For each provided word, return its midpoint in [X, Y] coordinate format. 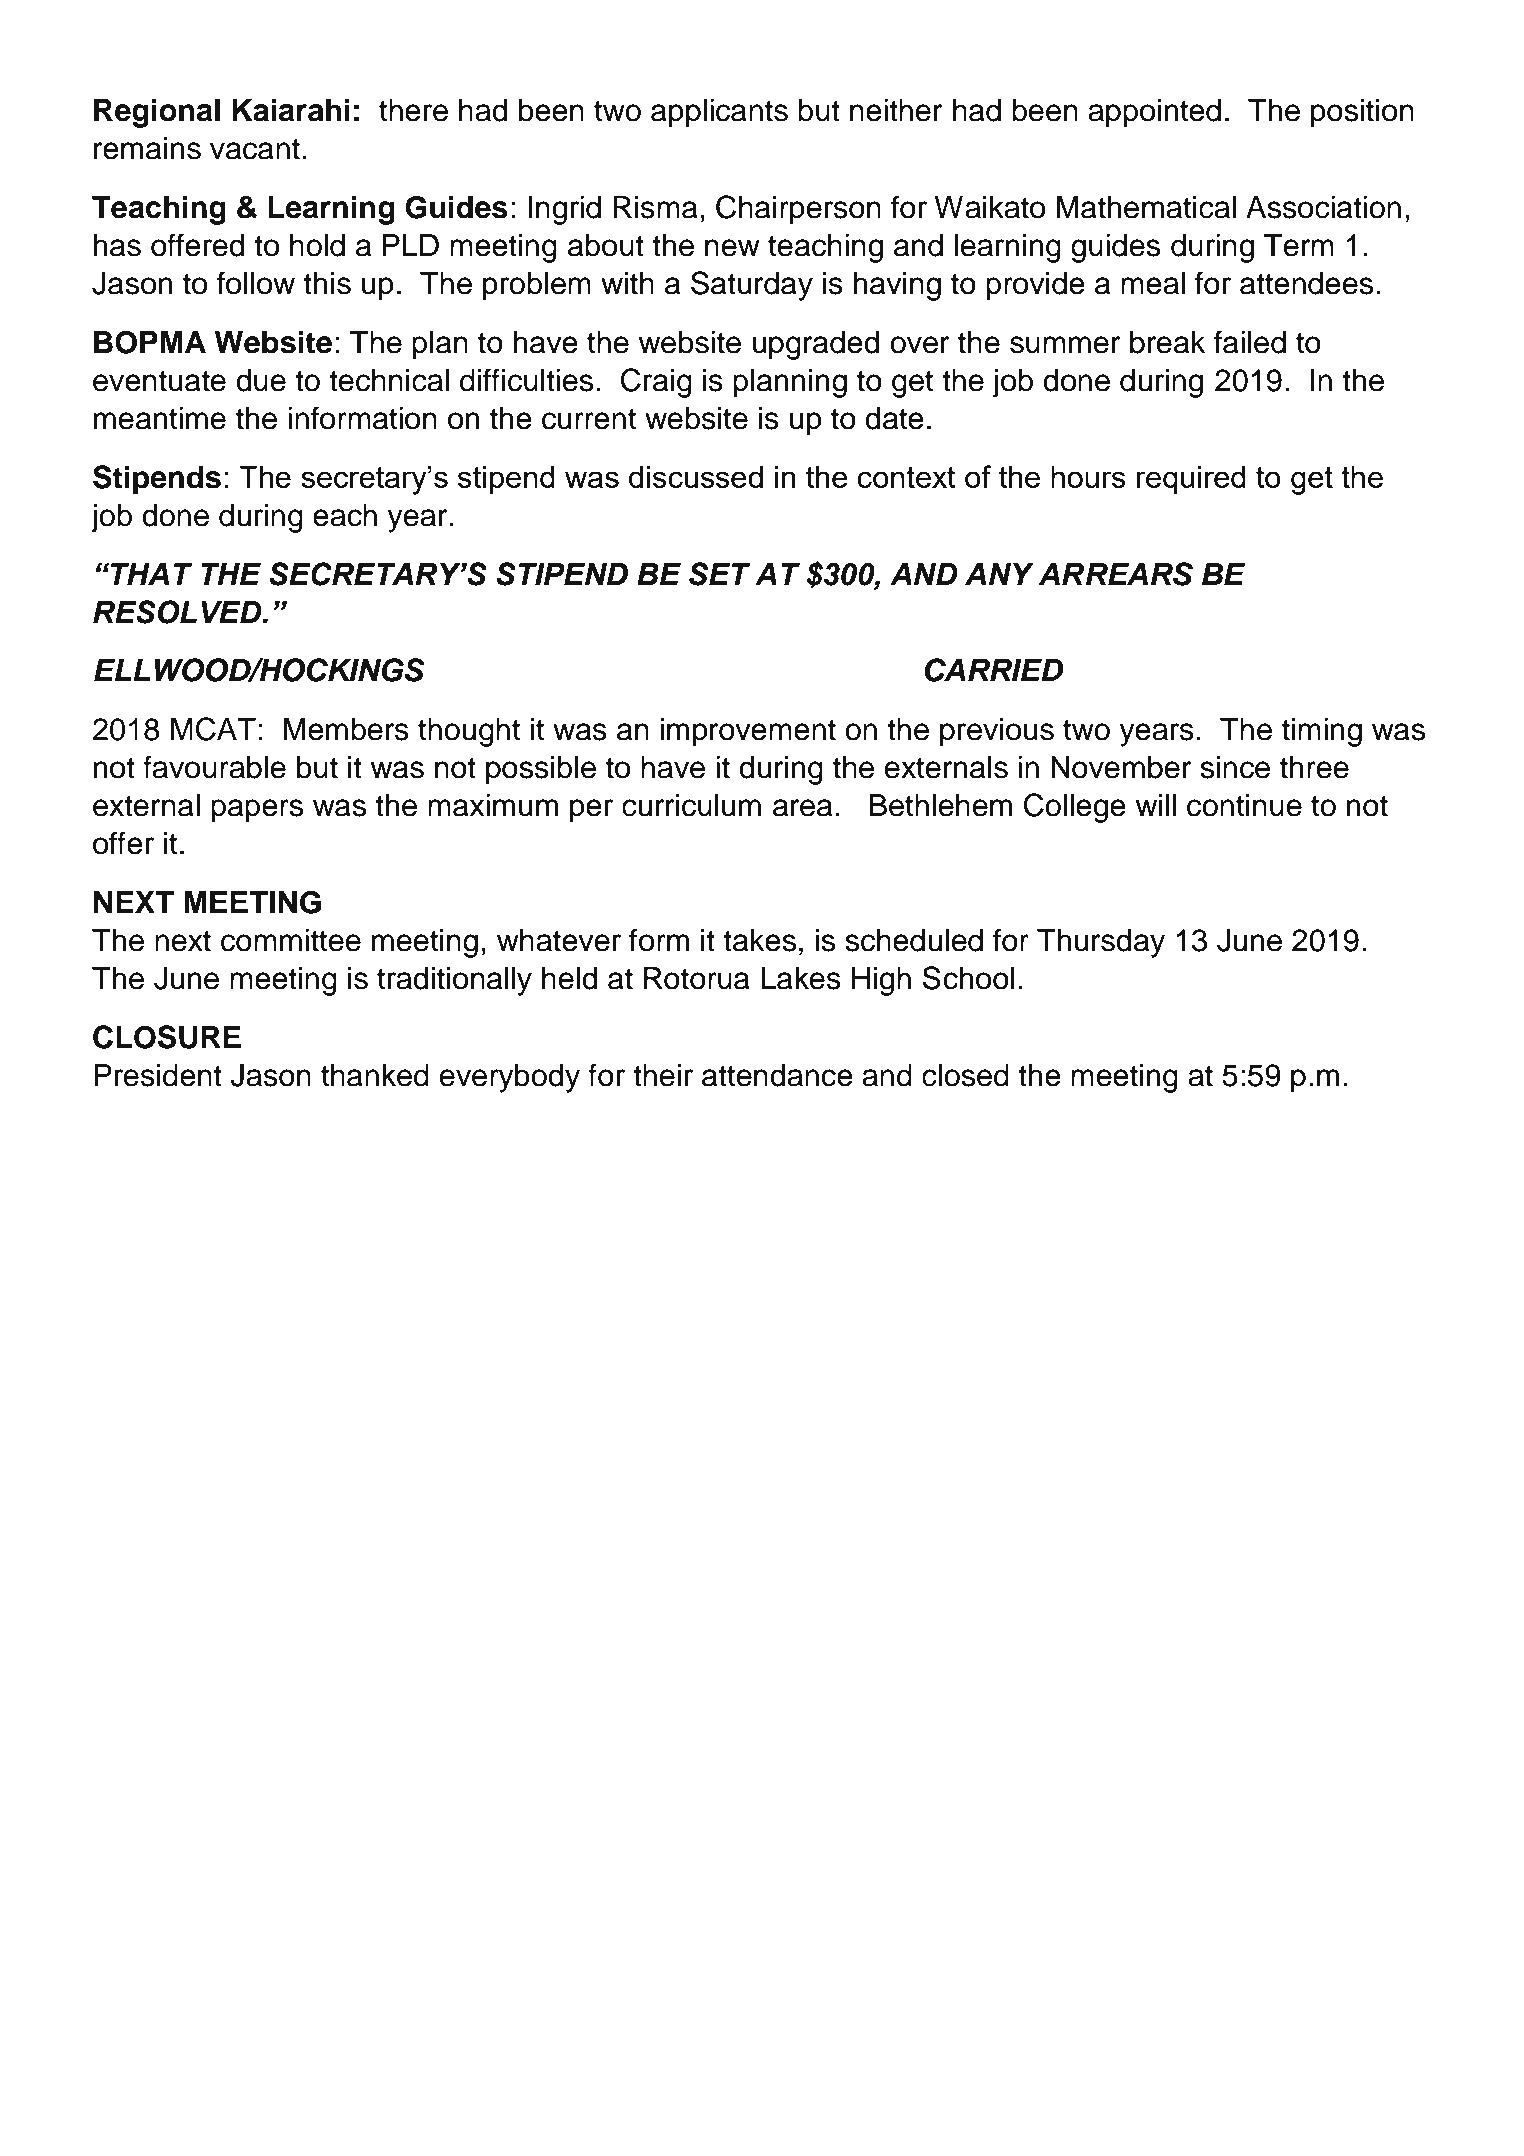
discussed [696, 477]
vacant [255, 149]
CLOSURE [167, 1037]
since [1235, 767]
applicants [719, 113]
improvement [748, 732]
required [1191, 480]
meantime [160, 418]
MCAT [213, 729]
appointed [1154, 113]
